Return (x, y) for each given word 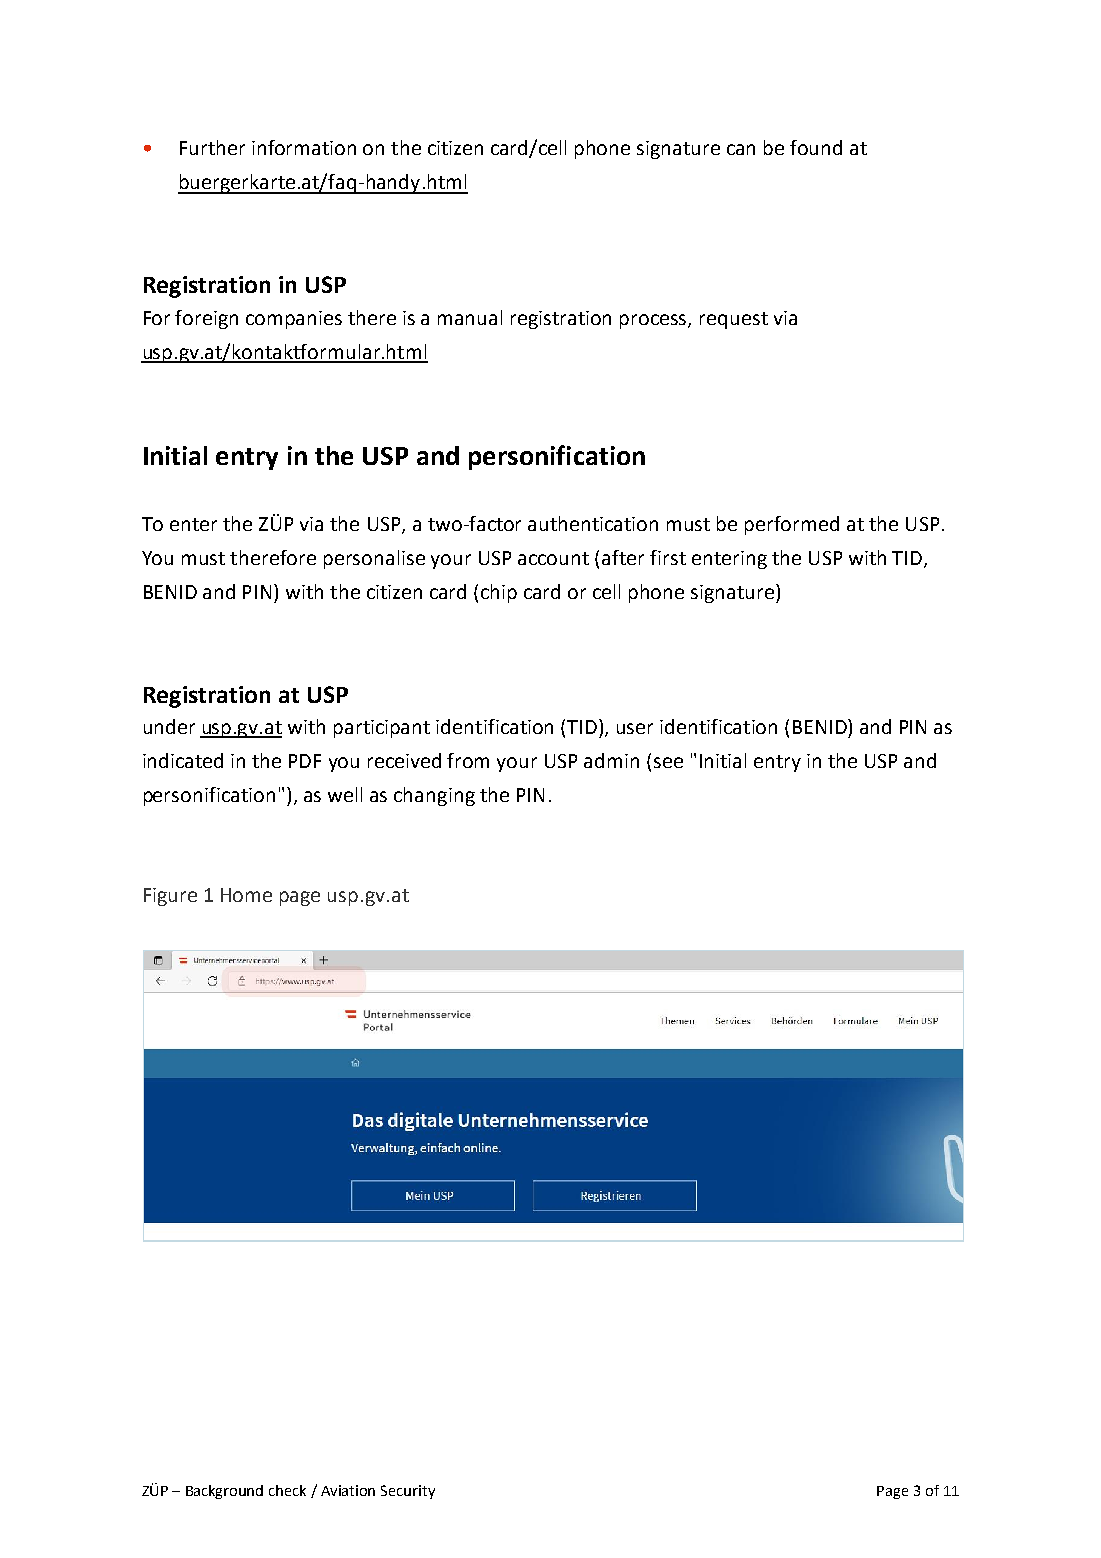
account (553, 558)
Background (224, 1492)
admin (611, 760)
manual (470, 317)
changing (434, 796)
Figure (170, 897)
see (668, 762)
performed (792, 525)
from (468, 760)
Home (246, 895)
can (741, 149)
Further (212, 147)
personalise (374, 559)
